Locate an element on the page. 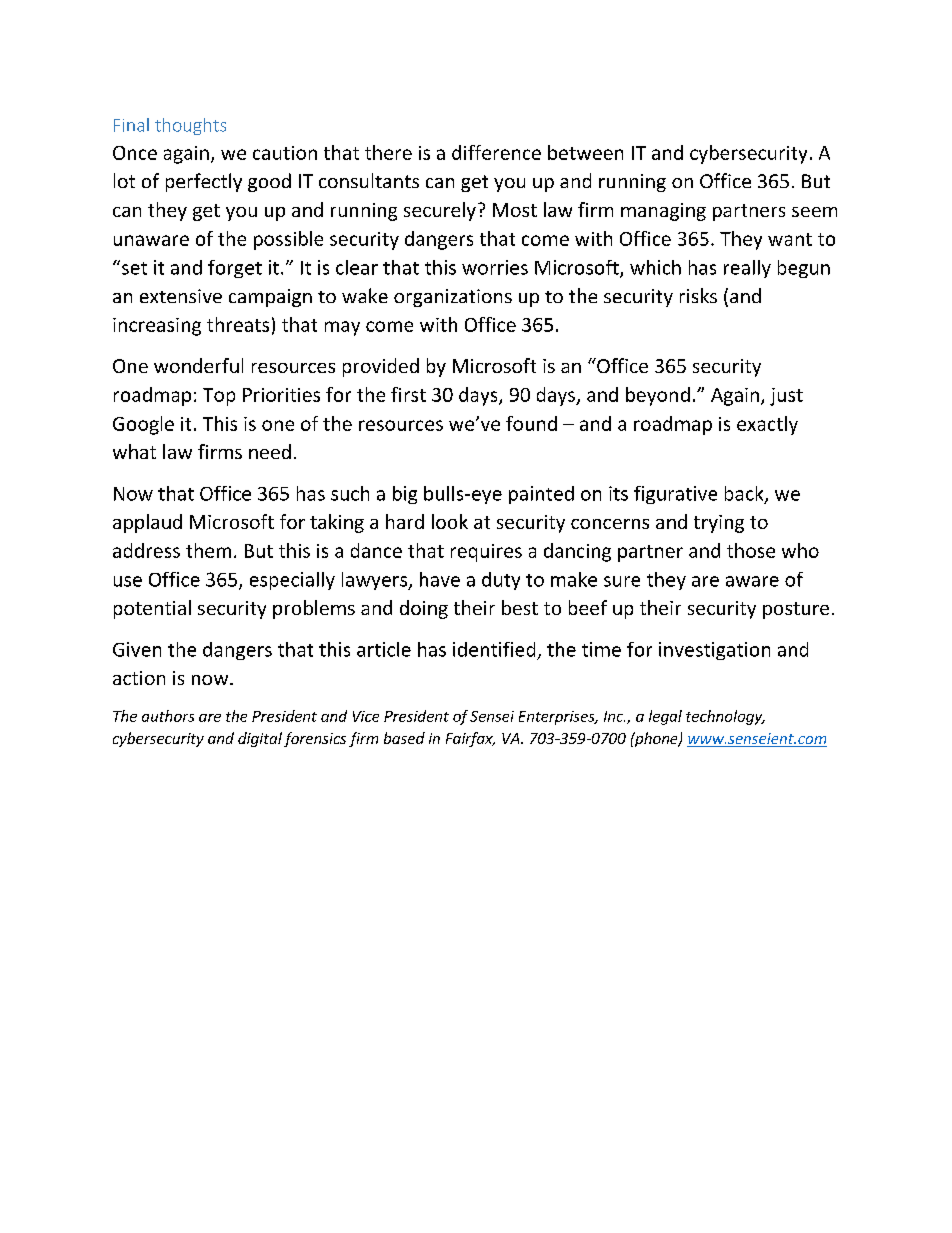  exactly is located at coordinates (767, 425).
